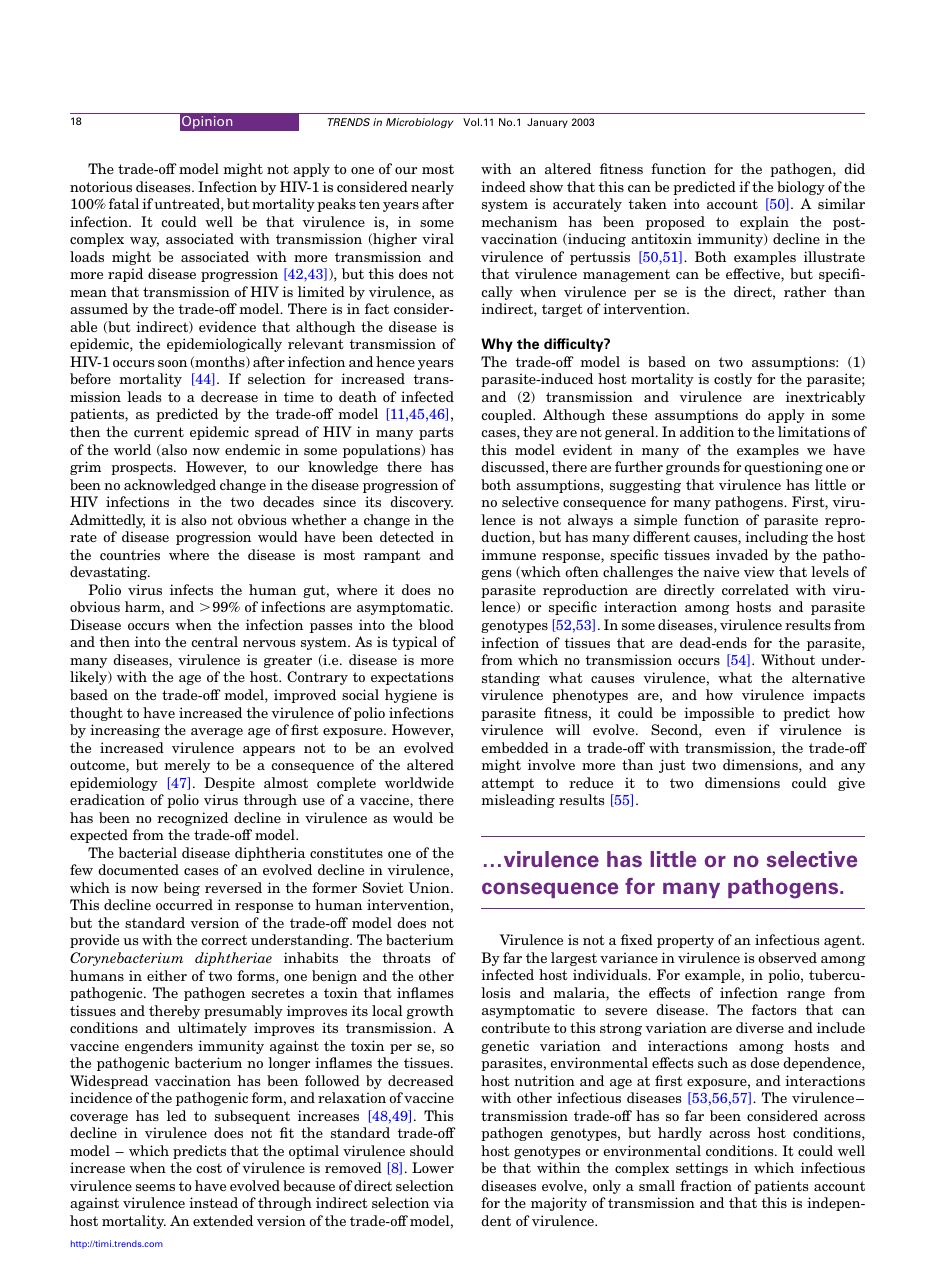 The height and width of the screenshot is (1288, 936). I want to click on expectations, so click(412, 678).
